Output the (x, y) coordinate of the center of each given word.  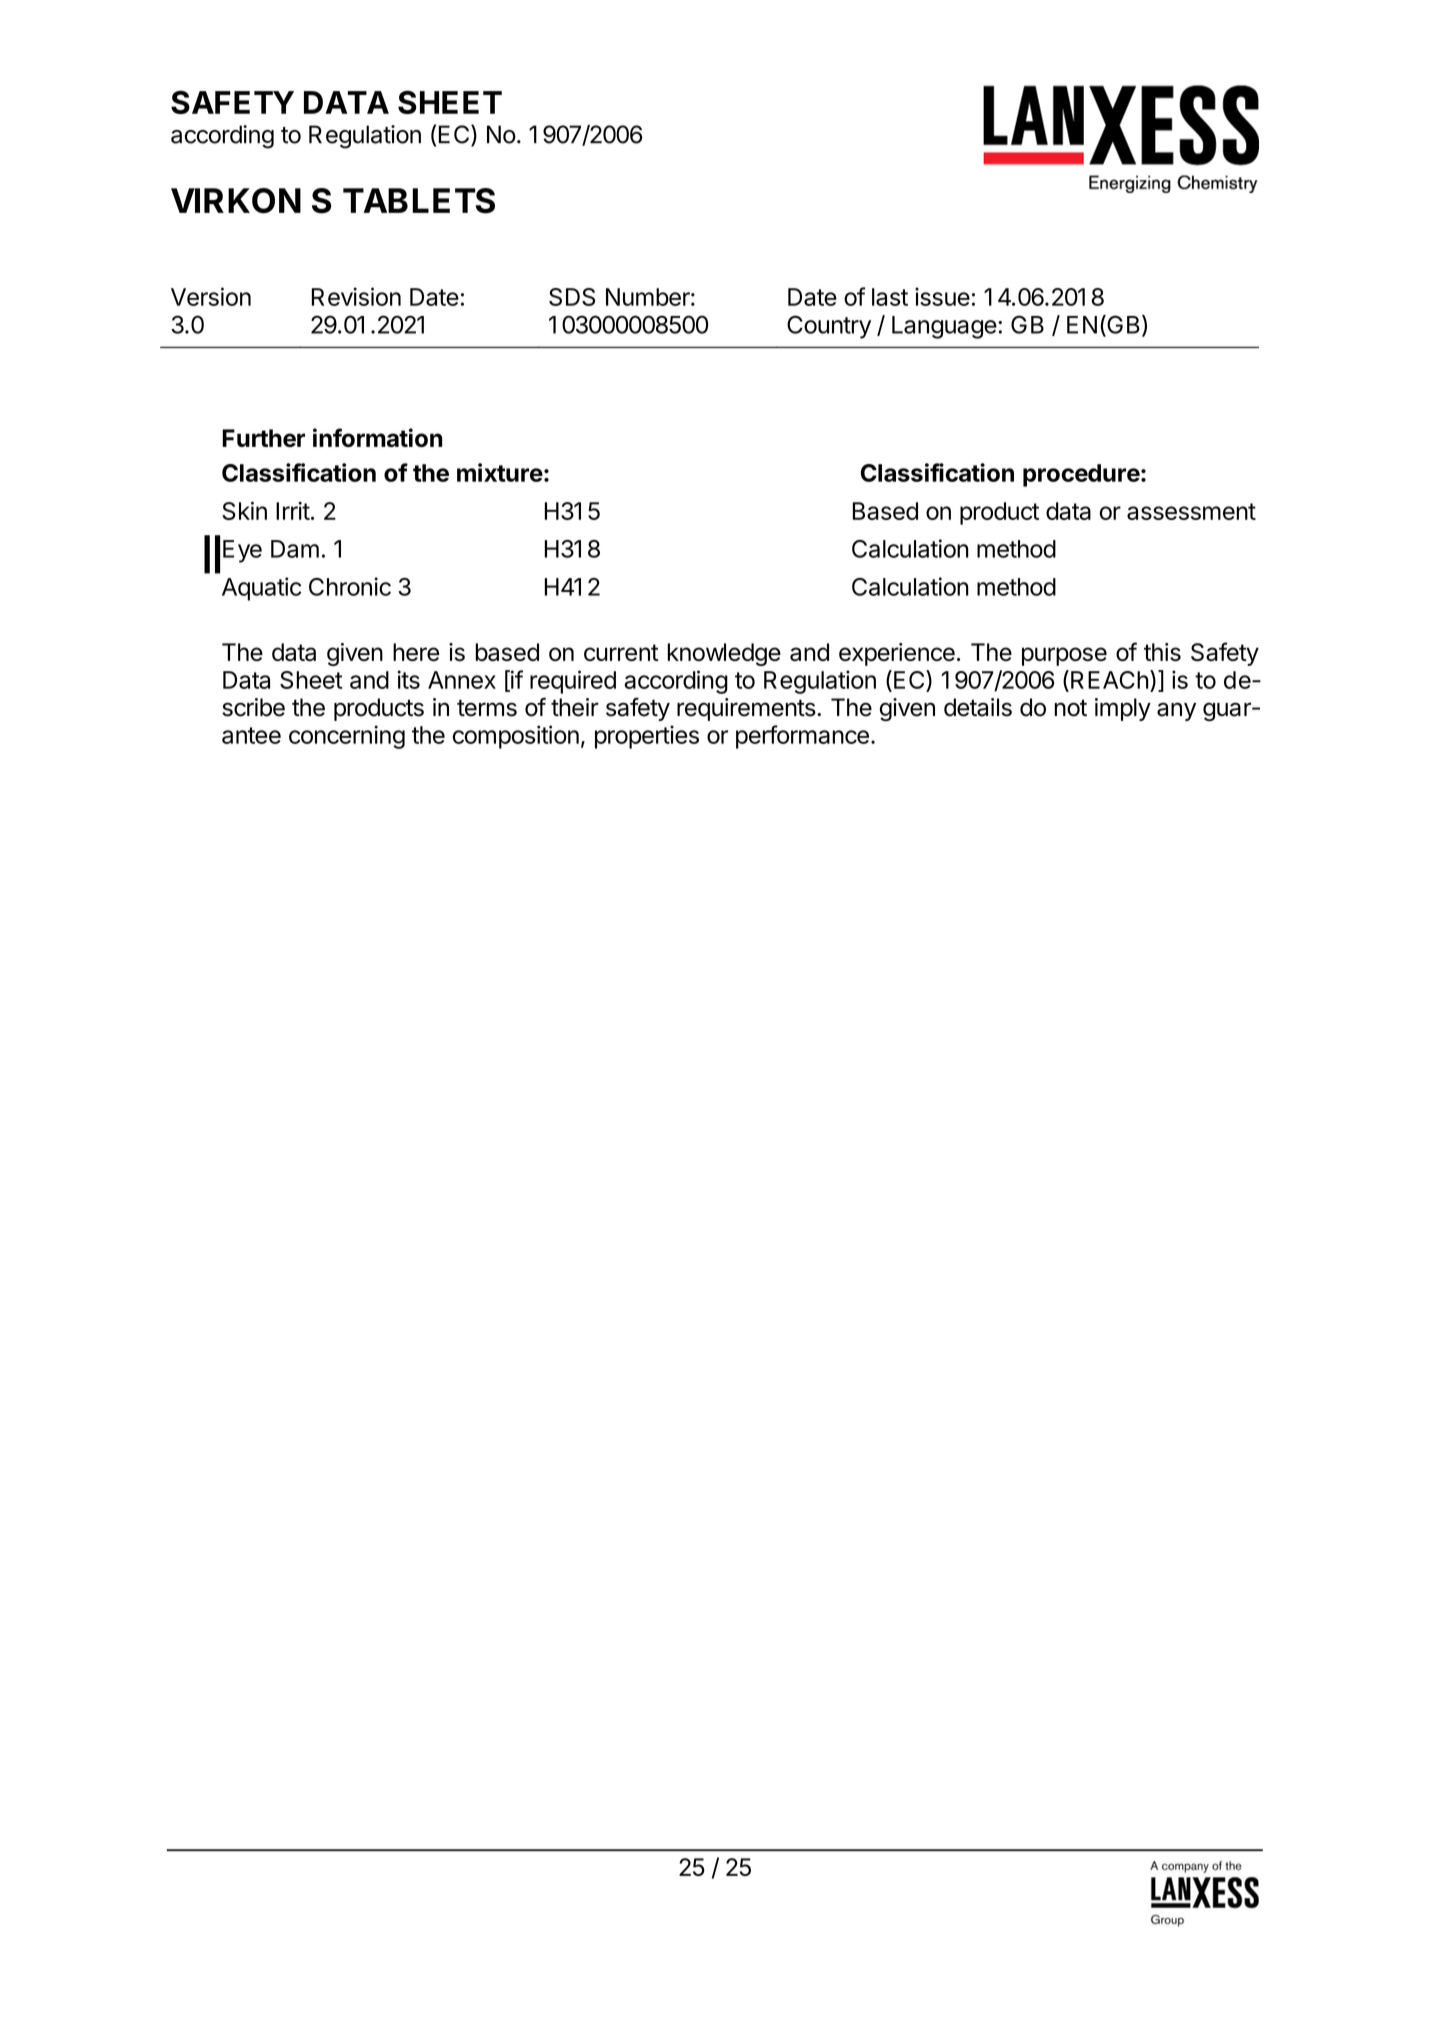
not (1070, 708)
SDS (572, 297)
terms (487, 708)
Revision (356, 296)
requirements (746, 709)
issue (942, 296)
